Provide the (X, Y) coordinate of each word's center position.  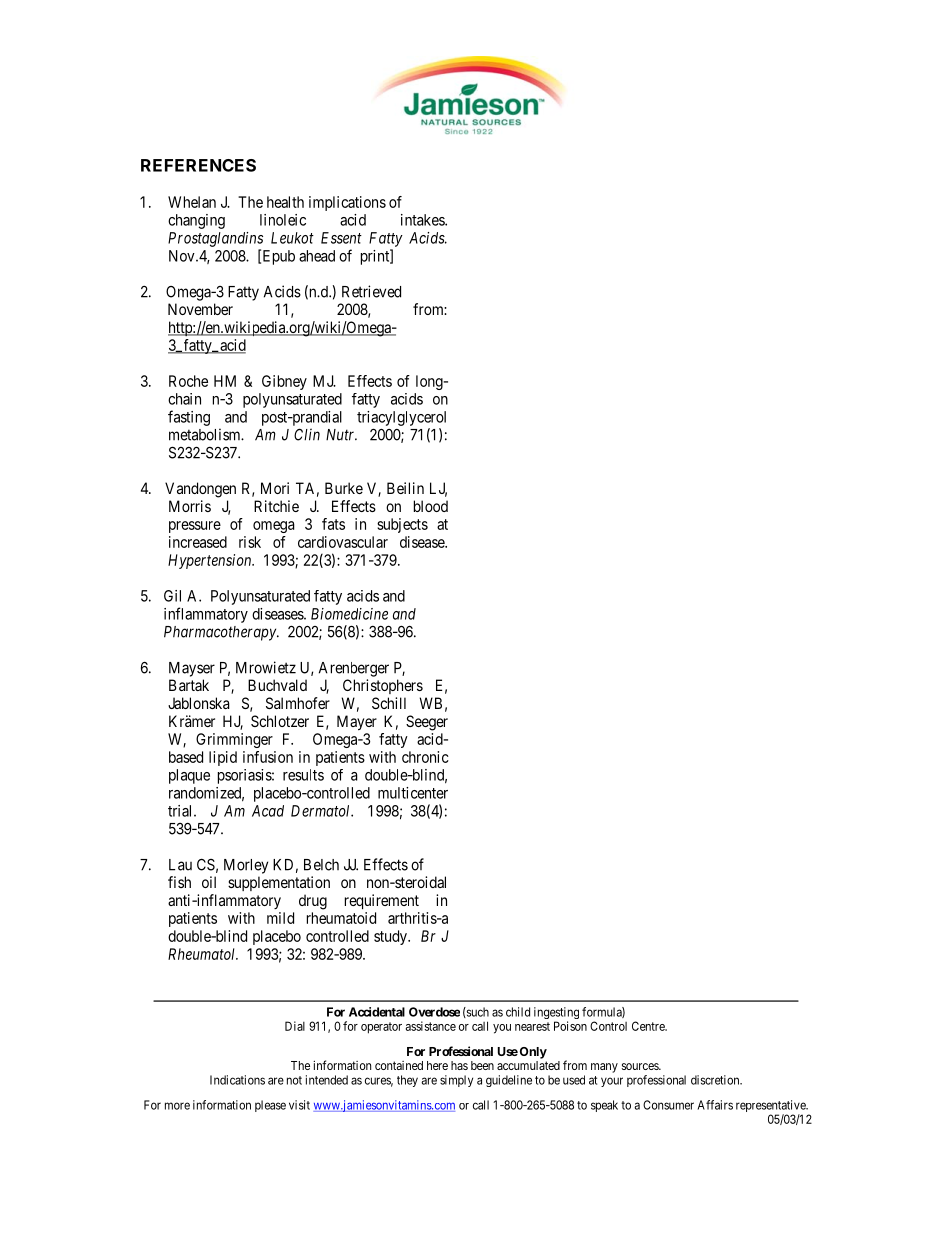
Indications (237, 1080)
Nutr (341, 435)
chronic (425, 757)
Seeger (427, 723)
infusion (268, 757)
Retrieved (371, 291)
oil (209, 882)
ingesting (556, 1014)
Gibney (284, 382)
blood (431, 506)
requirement (382, 901)
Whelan (192, 202)
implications (347, 203)
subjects (402, 525)
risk (250, 542)
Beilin (405, 488)
